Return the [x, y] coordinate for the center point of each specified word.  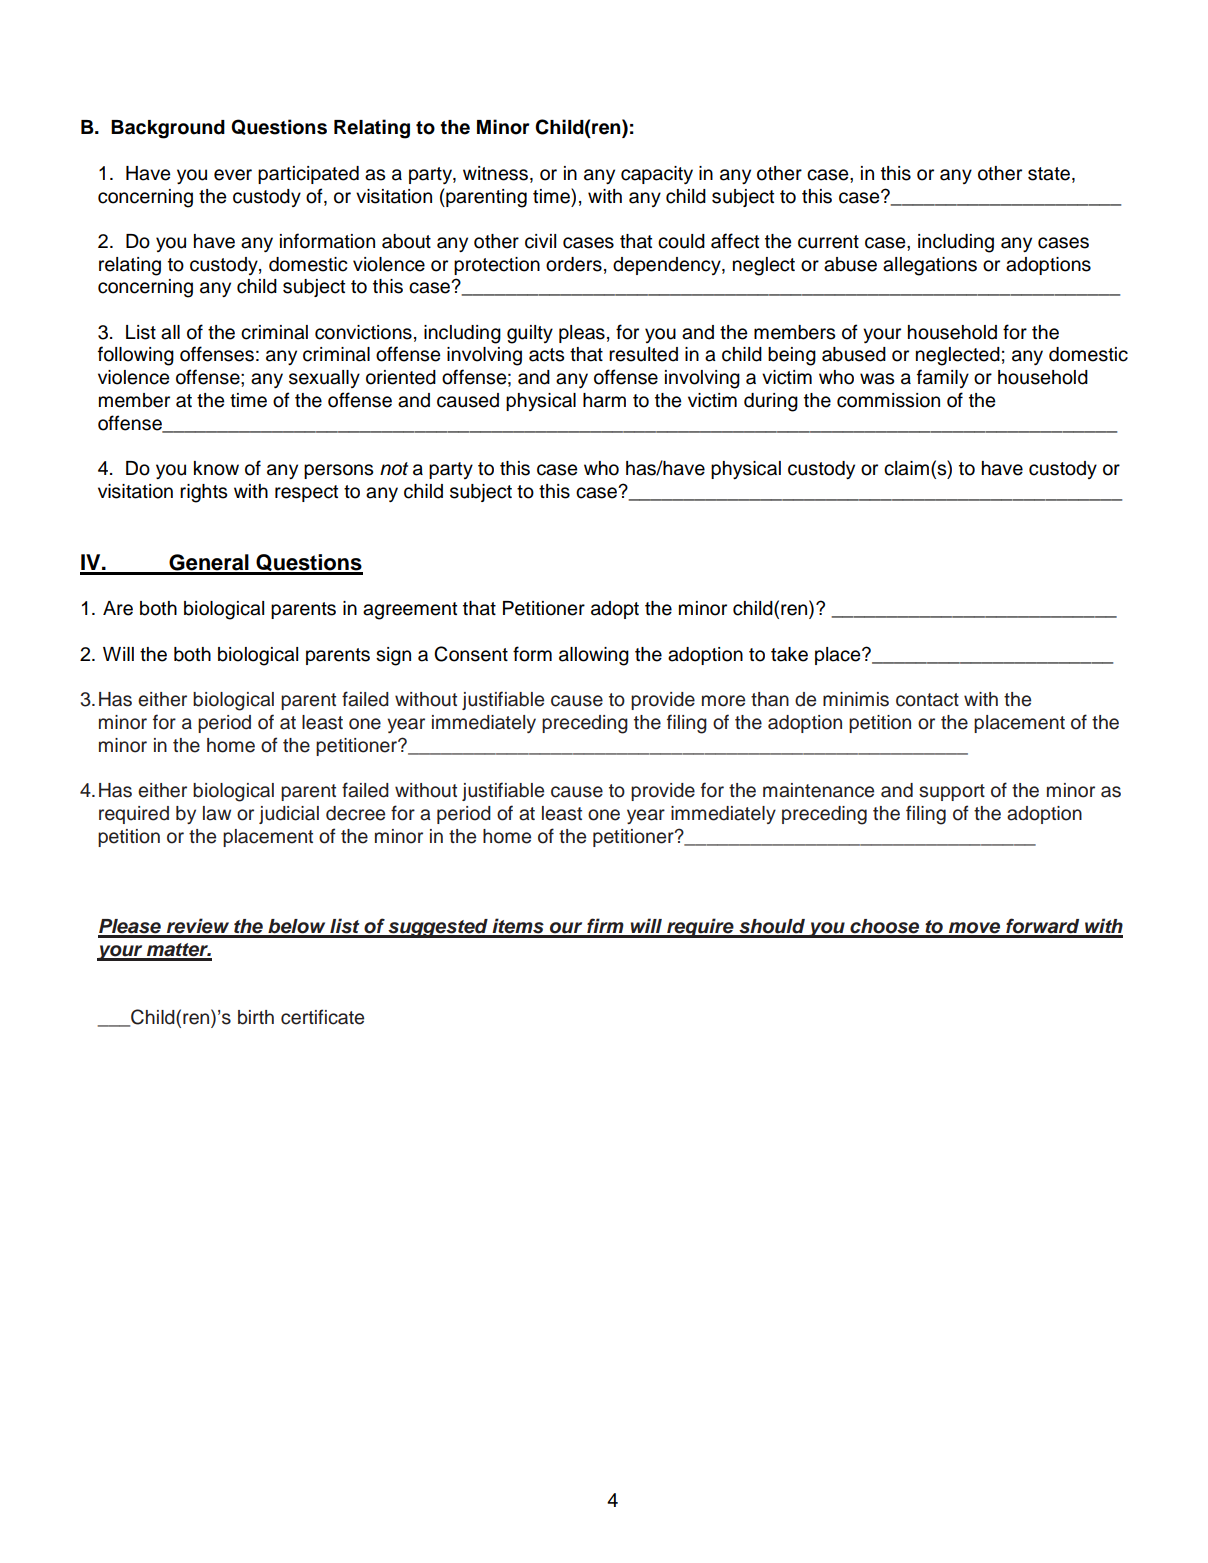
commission [888, 400]
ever [233, 175]
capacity [657, 175]
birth [256, 1017]
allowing [594, 656]
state [1049, 174]
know [216, 468]
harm [604, 400]
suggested [438, 928]
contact [927, 700]
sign [393, 656]
